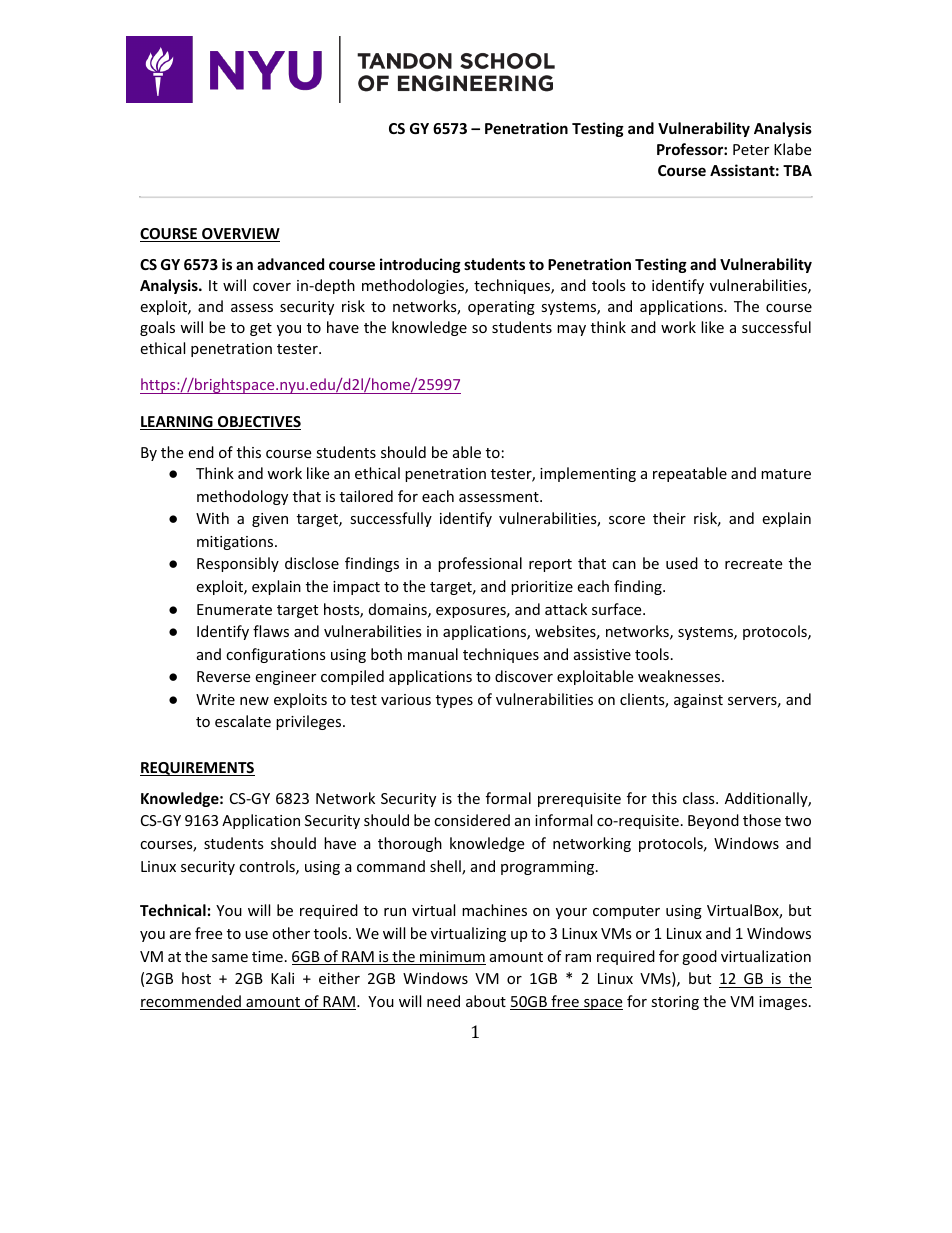  I want to click on mature, so click(786, 474).
